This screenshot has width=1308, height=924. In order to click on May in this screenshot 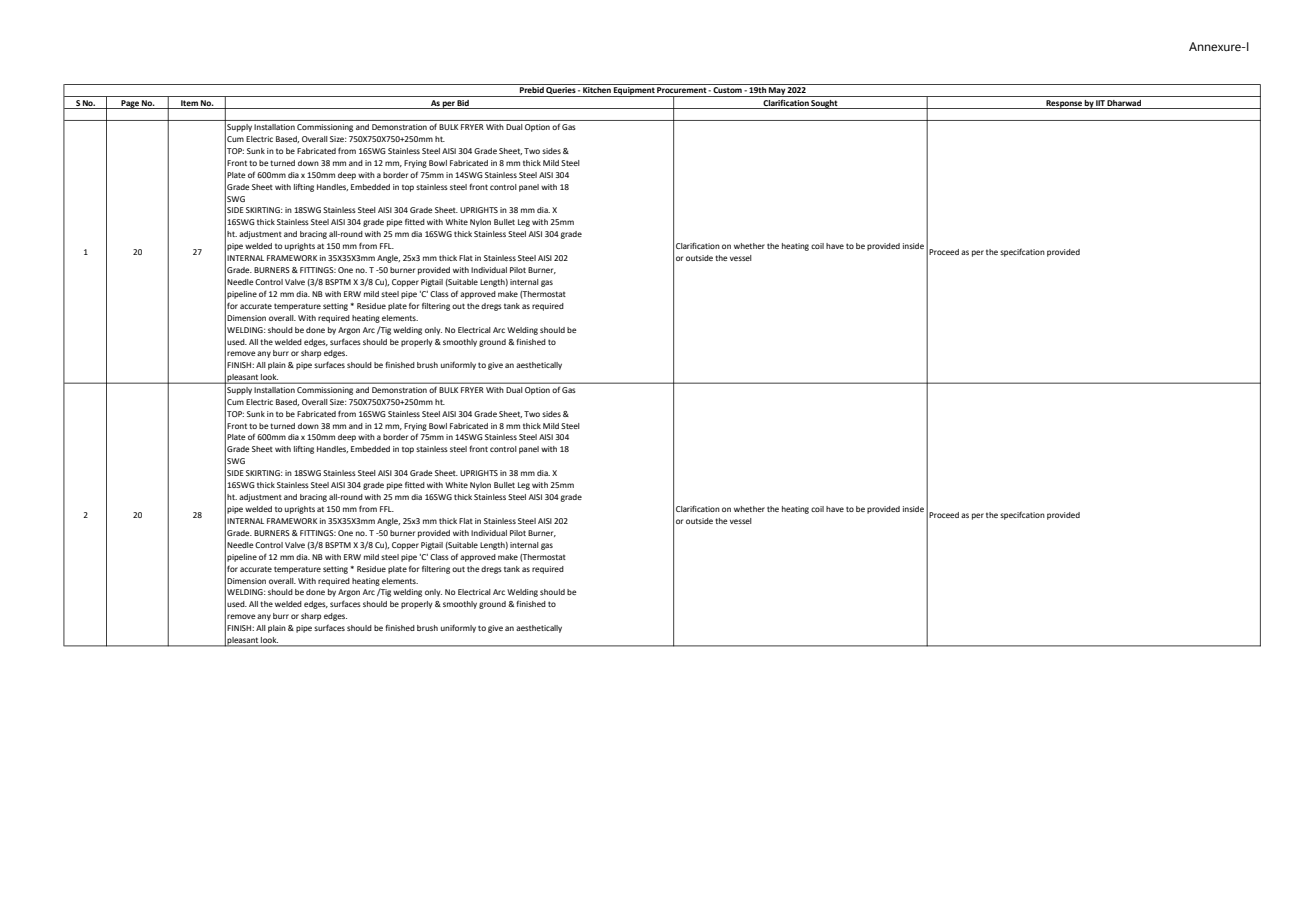, I will do `click(777, 92)`.
